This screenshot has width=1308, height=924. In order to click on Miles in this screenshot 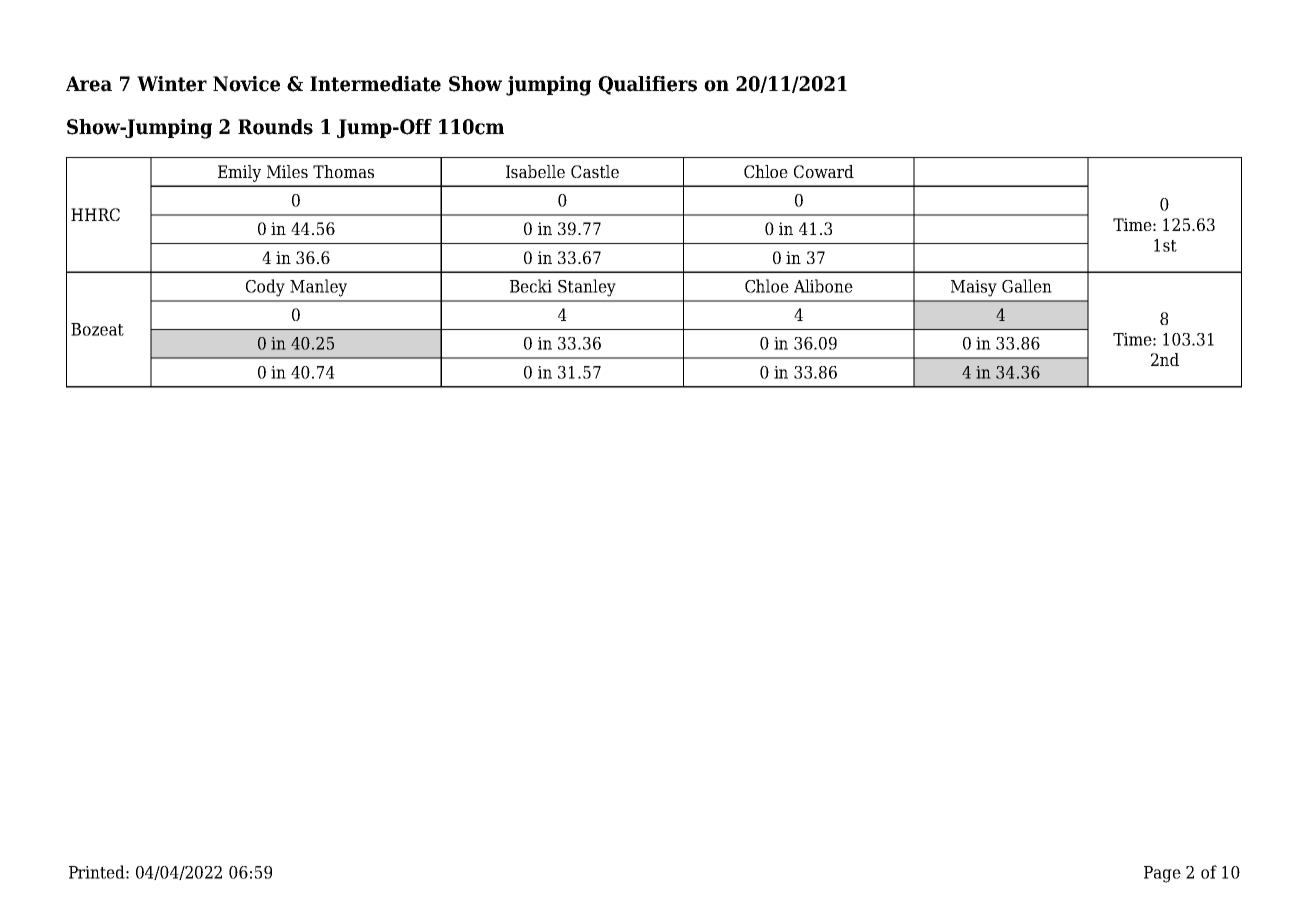, I will do `click(287, 171)`.
